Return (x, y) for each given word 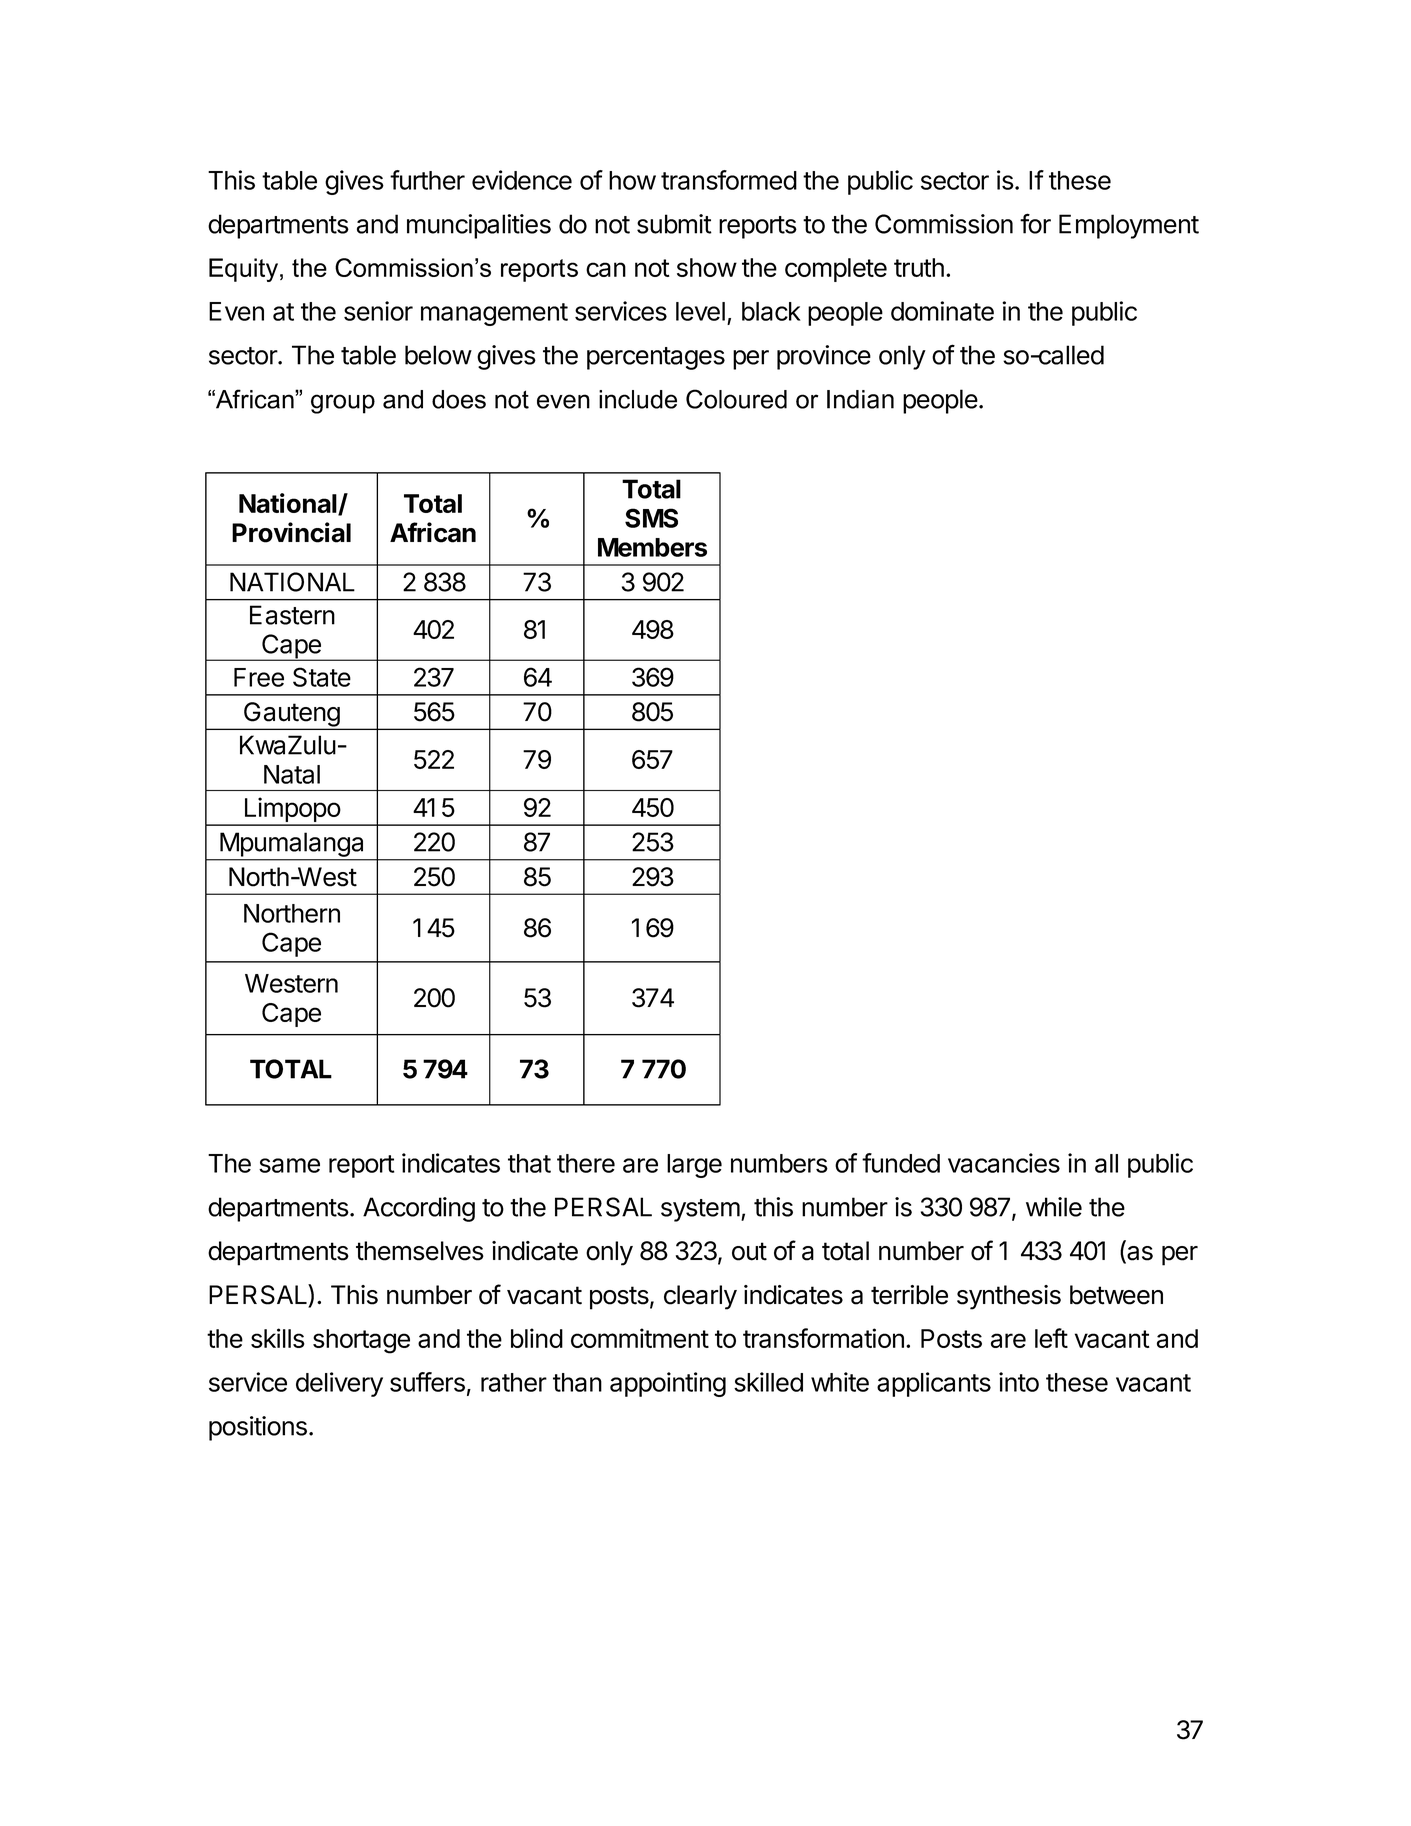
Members (652, 547)
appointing (668, 1384)
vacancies (1004, 1163)
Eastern (292, 615)
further (427, 180)
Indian (860, 399)
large (694, 1166)
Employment (1129, 226)
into (1019, 1382)
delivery (339, 1384)
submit (674, 224)
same (289, 1165)
